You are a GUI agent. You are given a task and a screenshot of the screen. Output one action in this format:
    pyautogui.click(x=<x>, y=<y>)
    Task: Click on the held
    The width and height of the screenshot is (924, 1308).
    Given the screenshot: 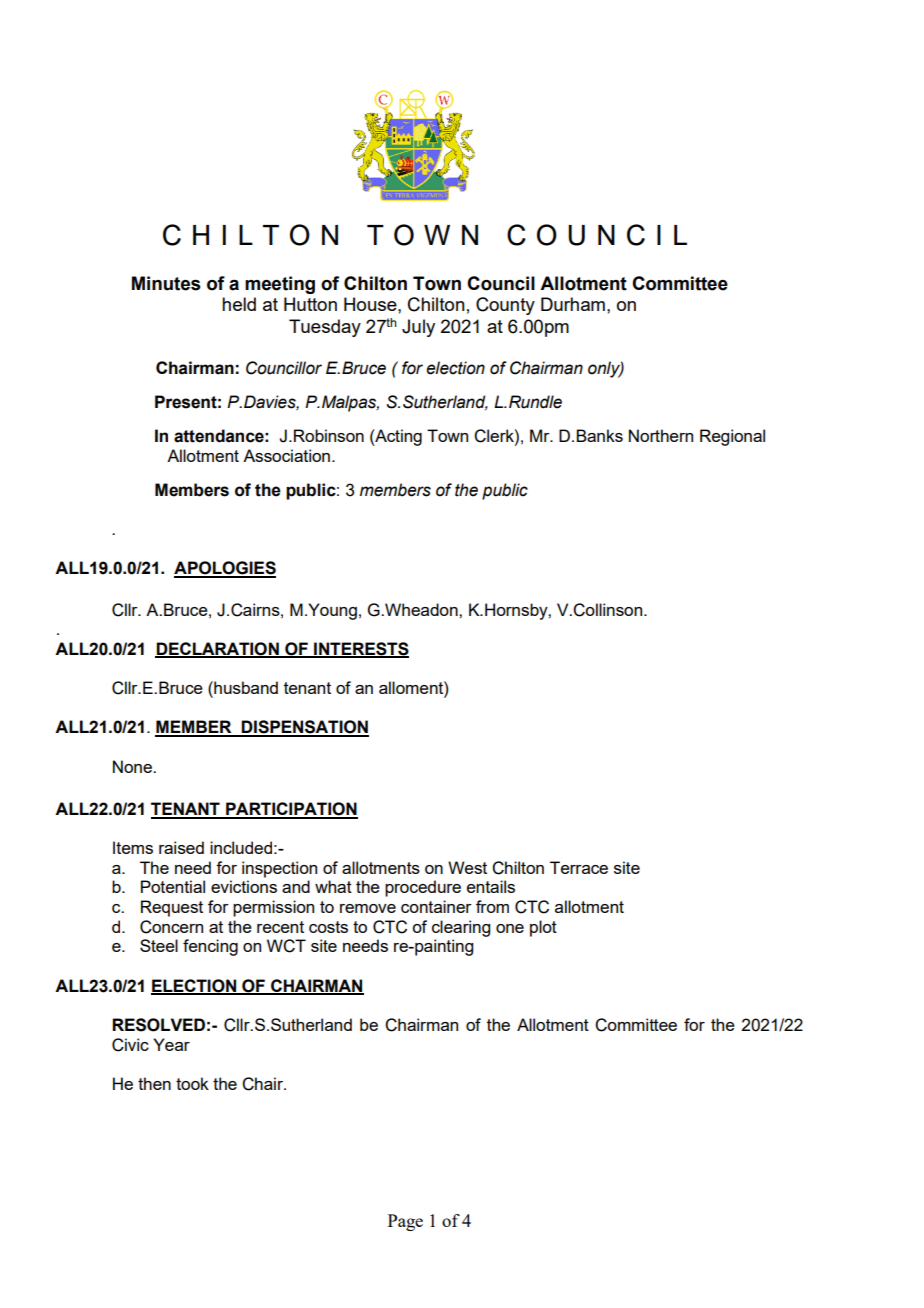 What is the action you would take?
    pyautogui.click(x=239, y=304)
